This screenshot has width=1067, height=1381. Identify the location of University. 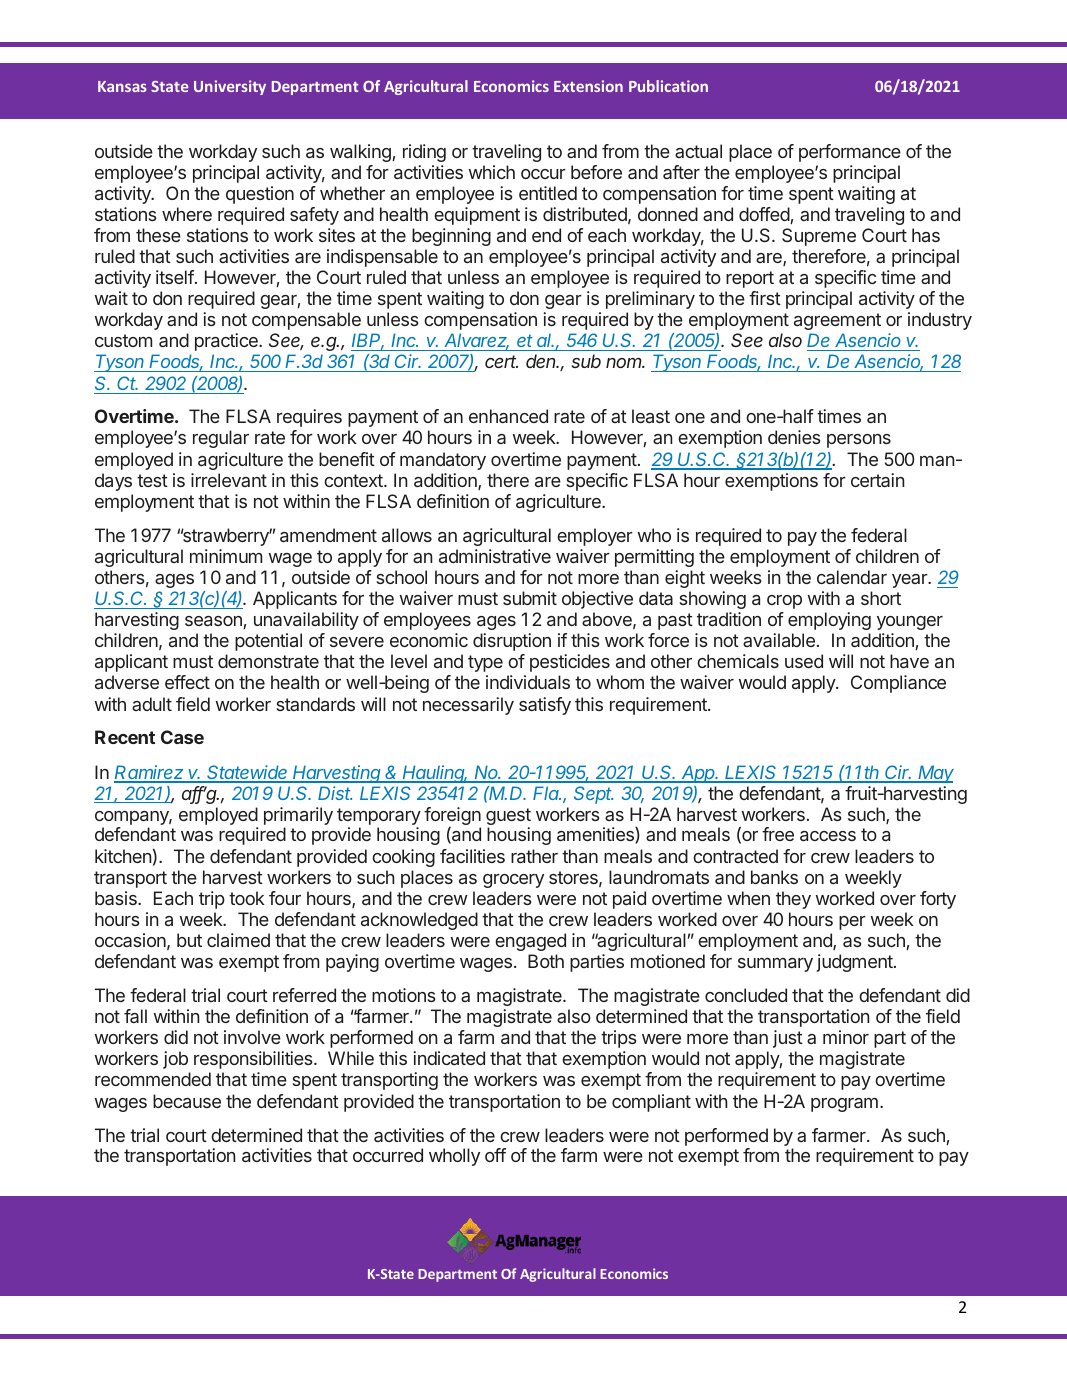
(230, 87).
